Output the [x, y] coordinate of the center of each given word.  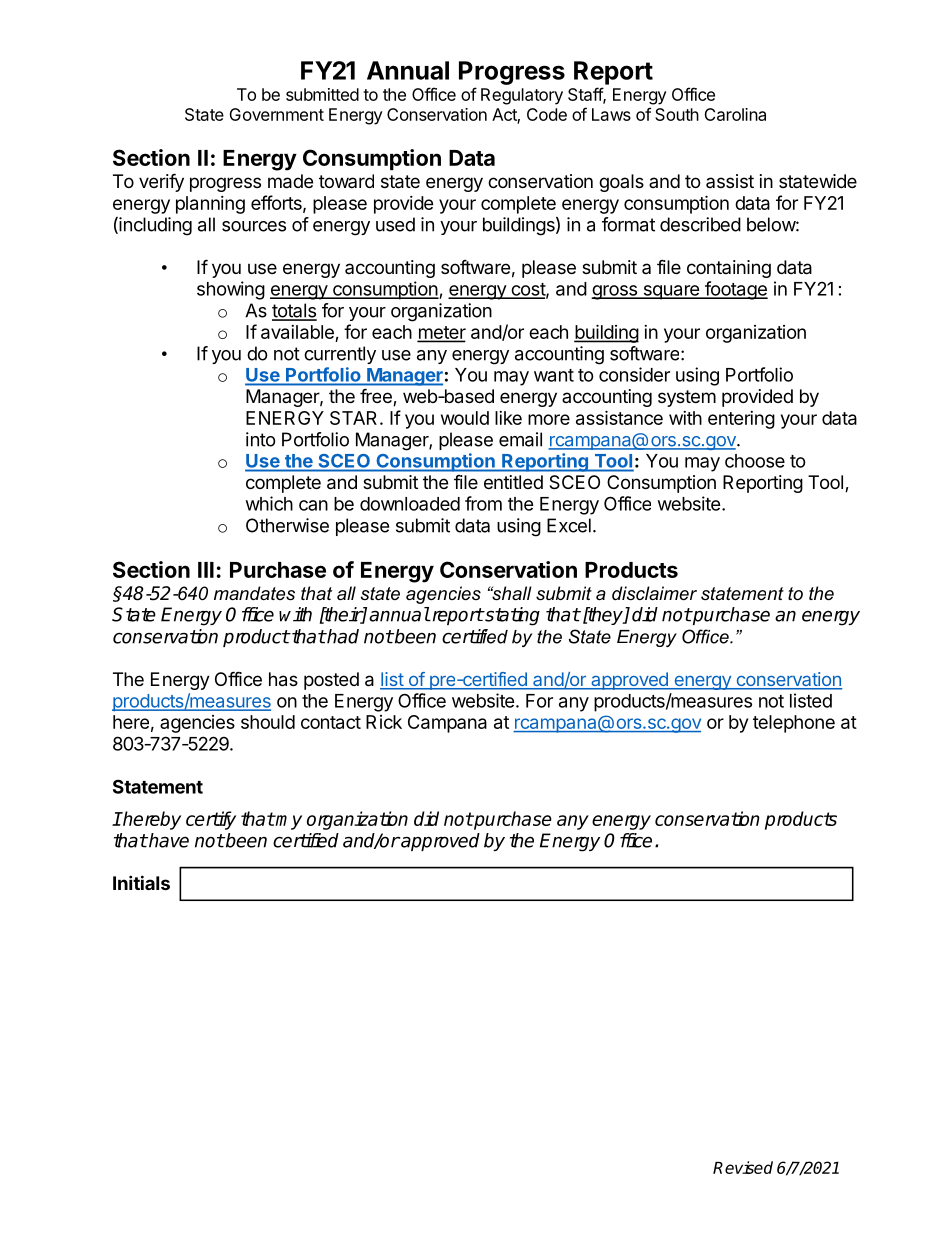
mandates [254, 593]
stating [511, 616]
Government [276, 114]
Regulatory [522, 96]
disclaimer [654, 593]
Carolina [735, 114]
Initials [141, 882]
